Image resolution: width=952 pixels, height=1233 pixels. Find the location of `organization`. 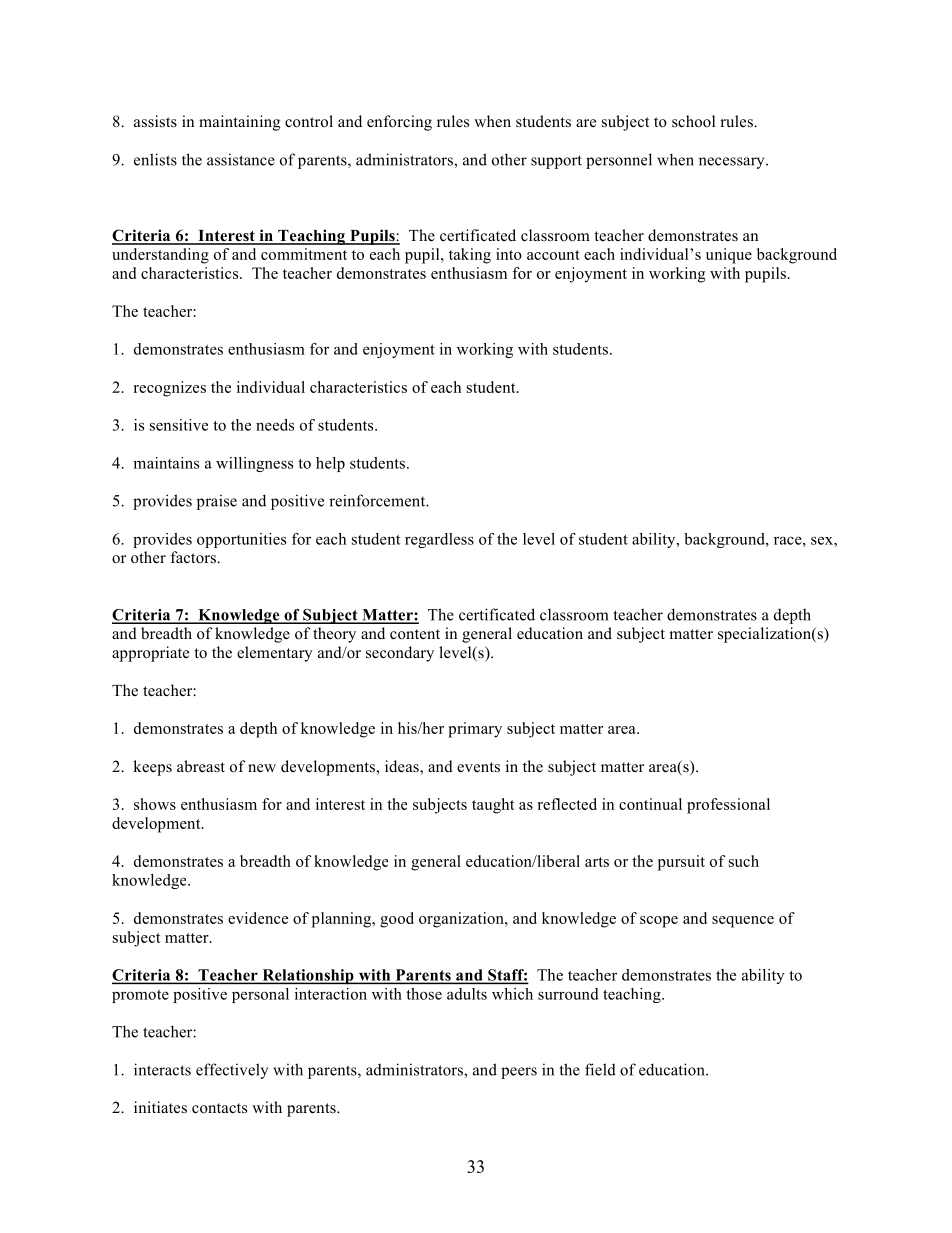

organization is located at coordinates (462, 920).
